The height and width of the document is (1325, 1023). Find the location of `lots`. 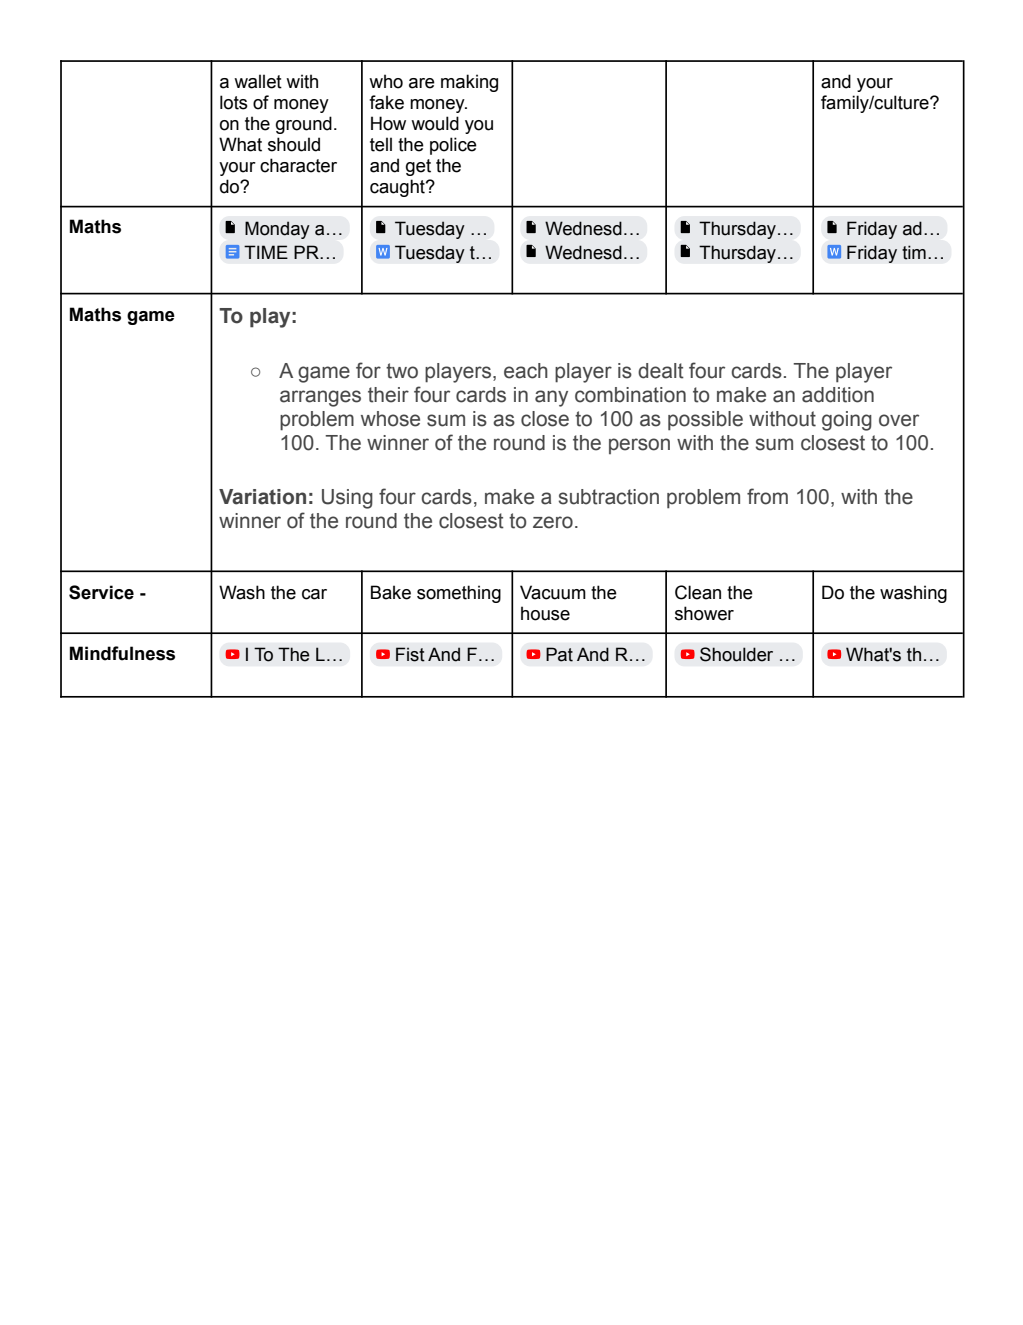

lots is located at coordinates (234, 102).
